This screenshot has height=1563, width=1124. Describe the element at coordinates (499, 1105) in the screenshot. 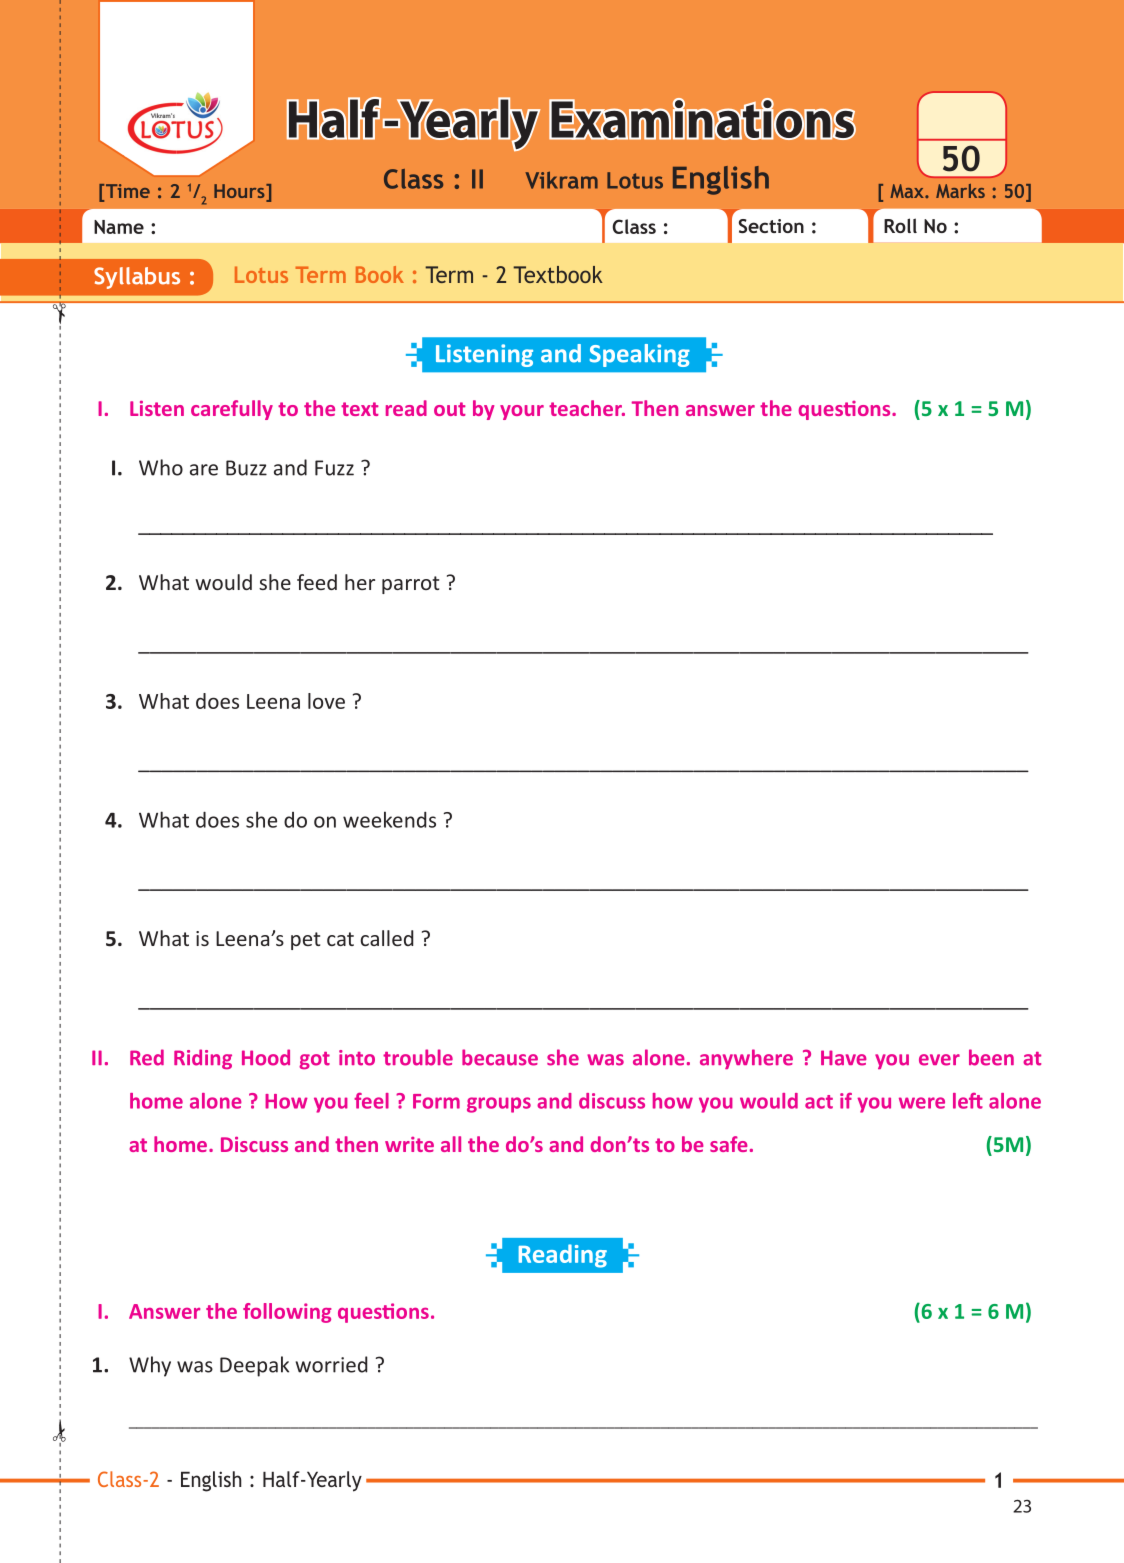

I see `groups` at that location.
